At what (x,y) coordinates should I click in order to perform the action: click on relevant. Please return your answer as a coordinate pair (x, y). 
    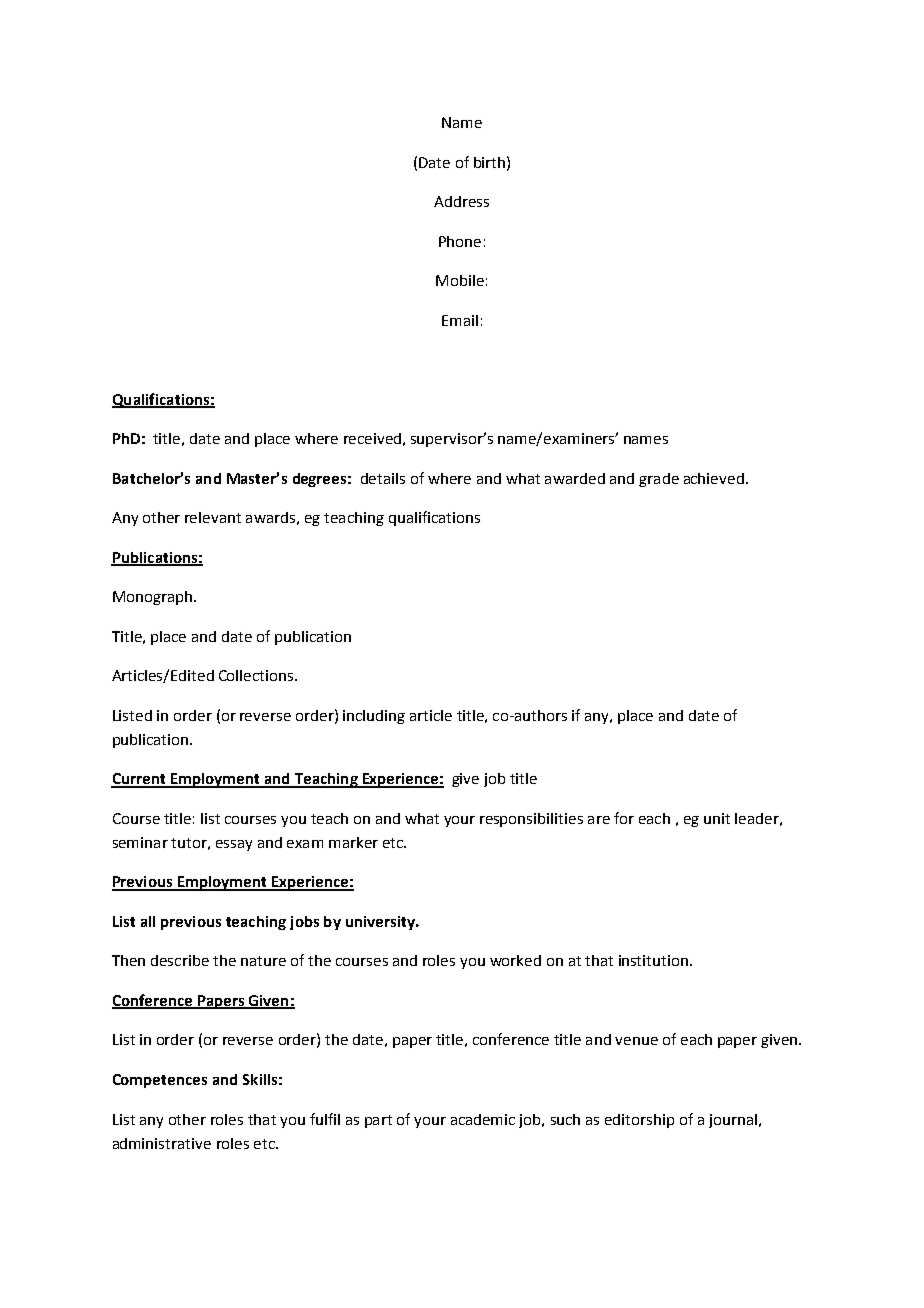
    Looking at the image, I should click on (213, 517).
